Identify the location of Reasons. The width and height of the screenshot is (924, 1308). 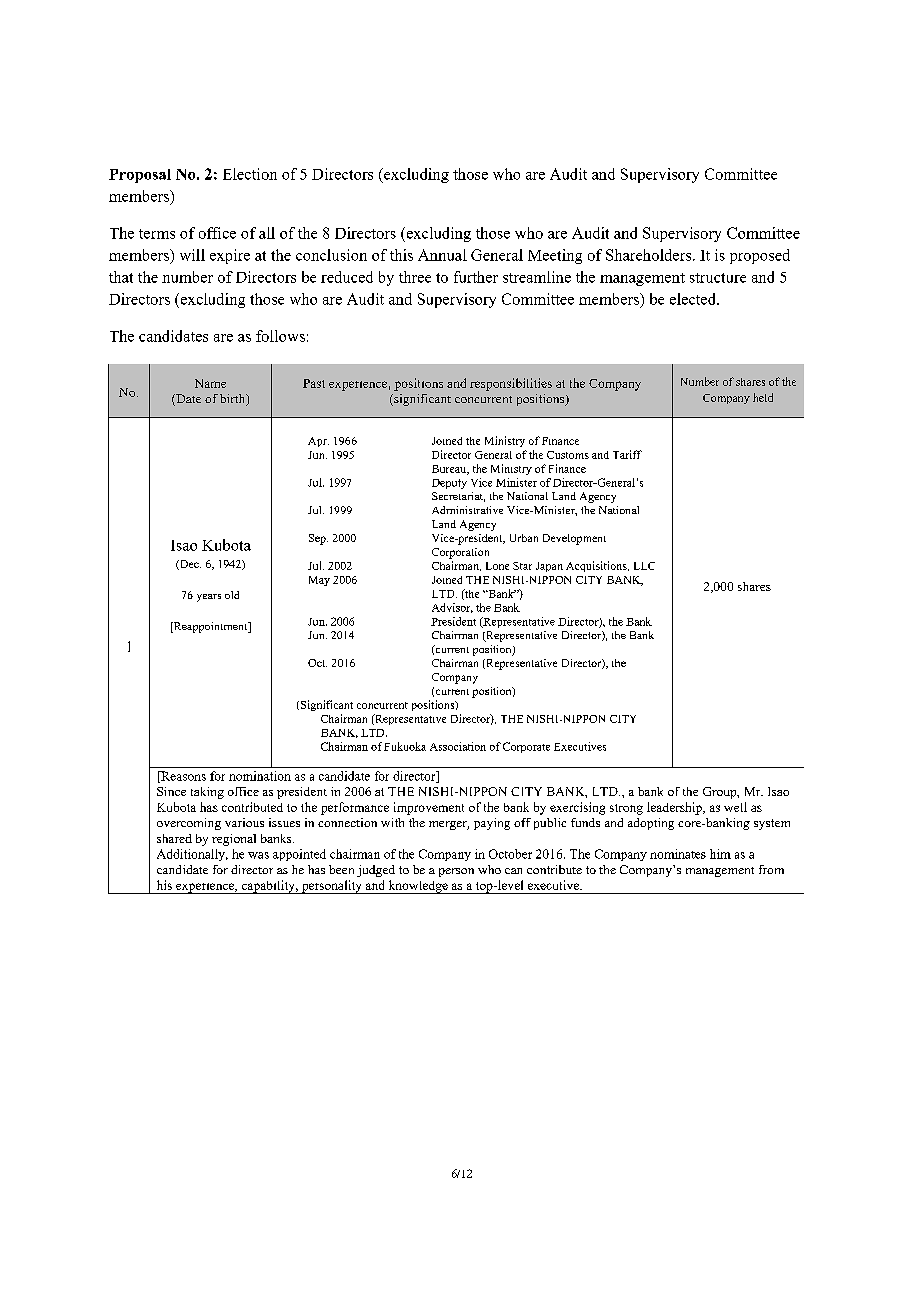
(182, 777).
